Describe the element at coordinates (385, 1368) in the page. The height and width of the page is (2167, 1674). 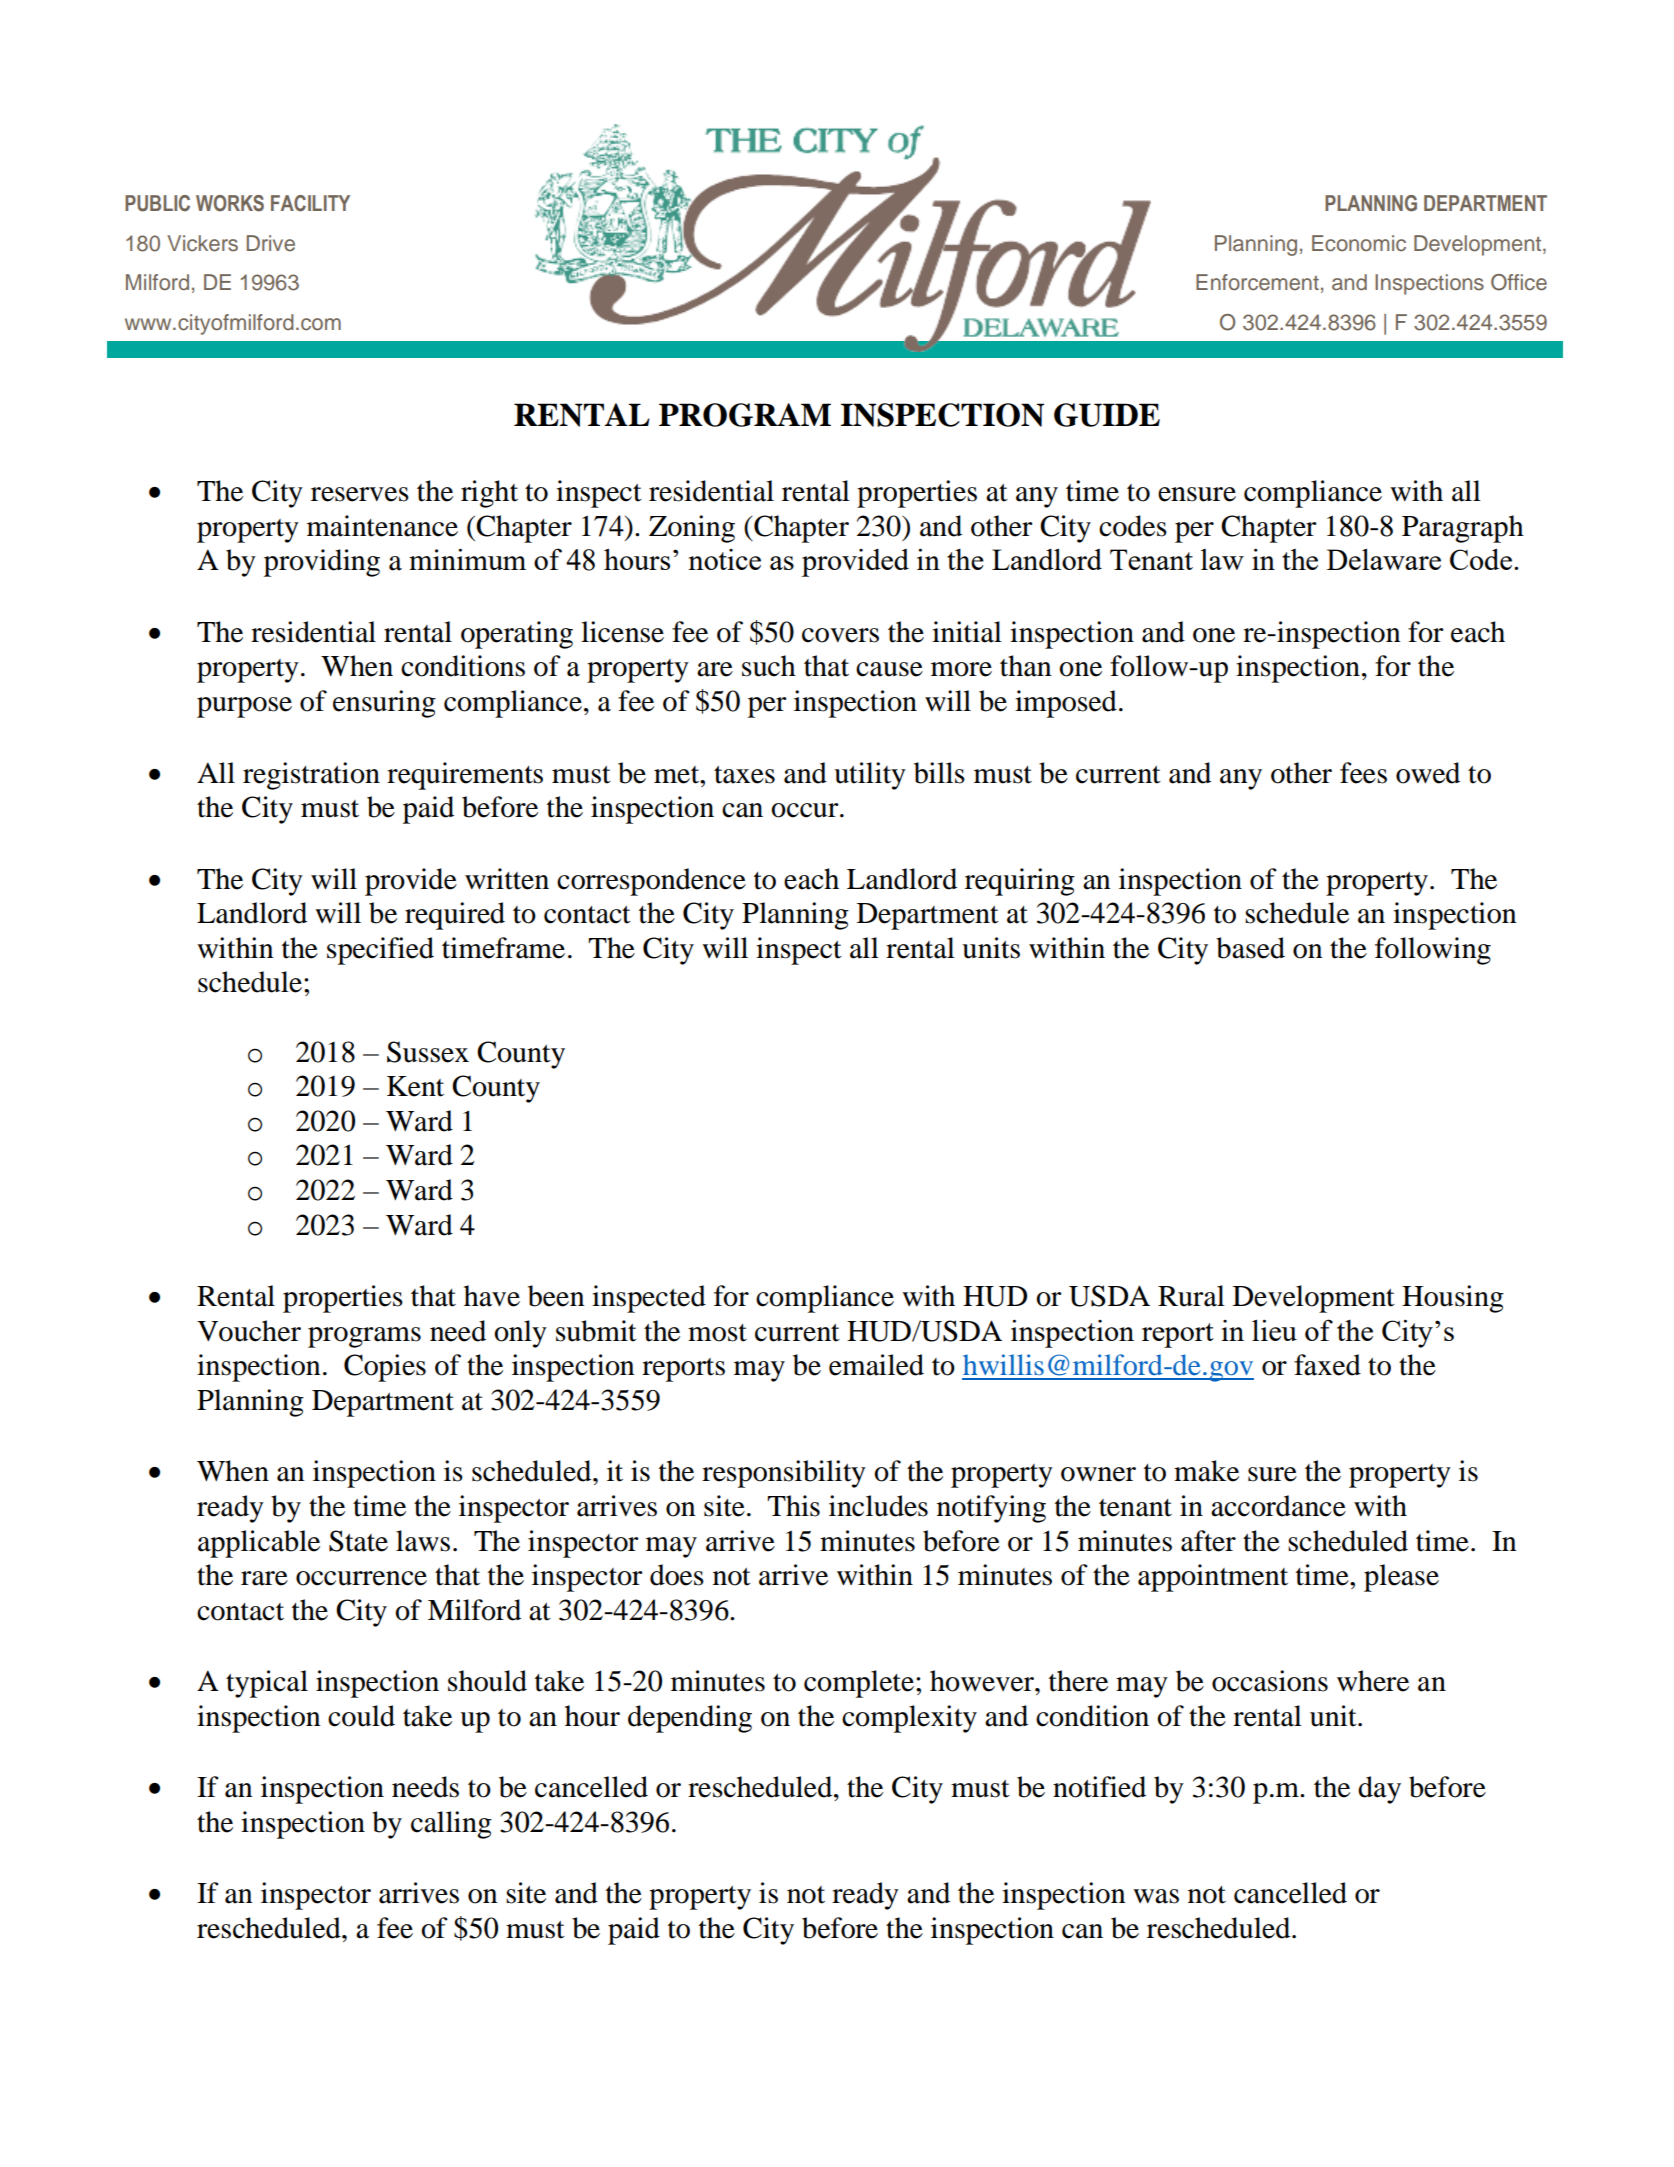
I see `Copies` at that location.
